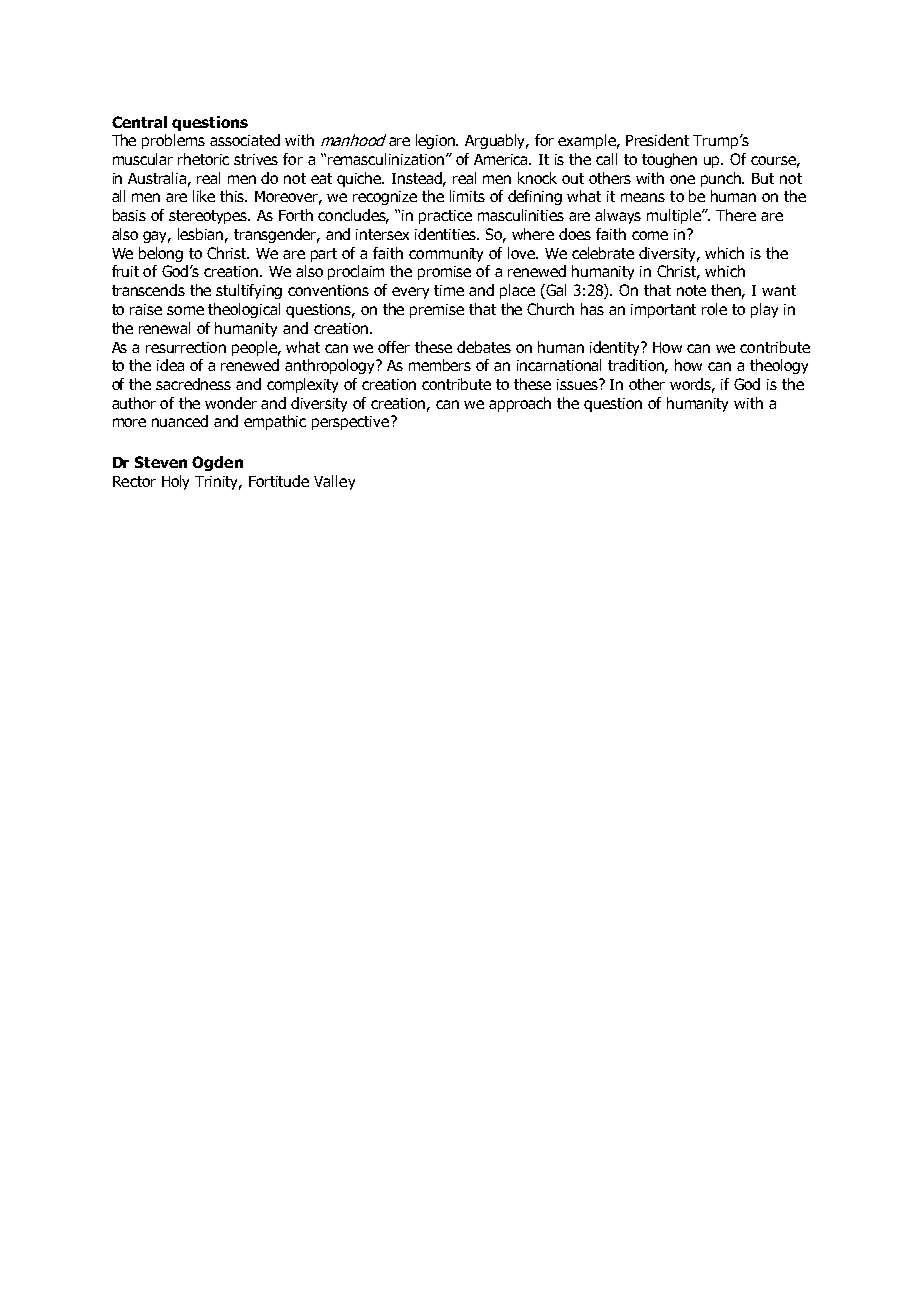 This screenshot has height=1308, width=924. I want to click on President, so click(657, 140).
